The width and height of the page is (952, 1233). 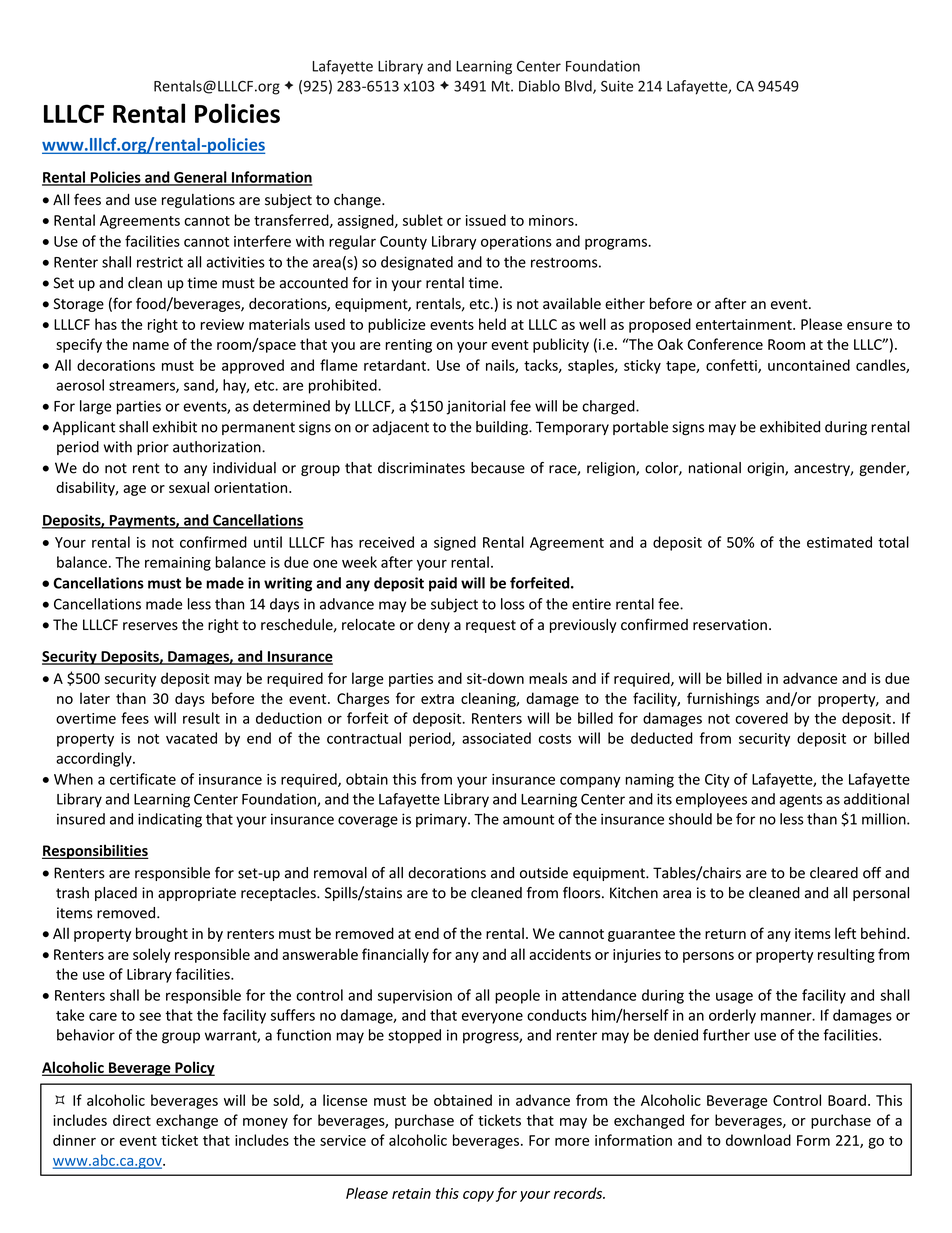 I want to click on direct, so click(x=132, y=1120).
